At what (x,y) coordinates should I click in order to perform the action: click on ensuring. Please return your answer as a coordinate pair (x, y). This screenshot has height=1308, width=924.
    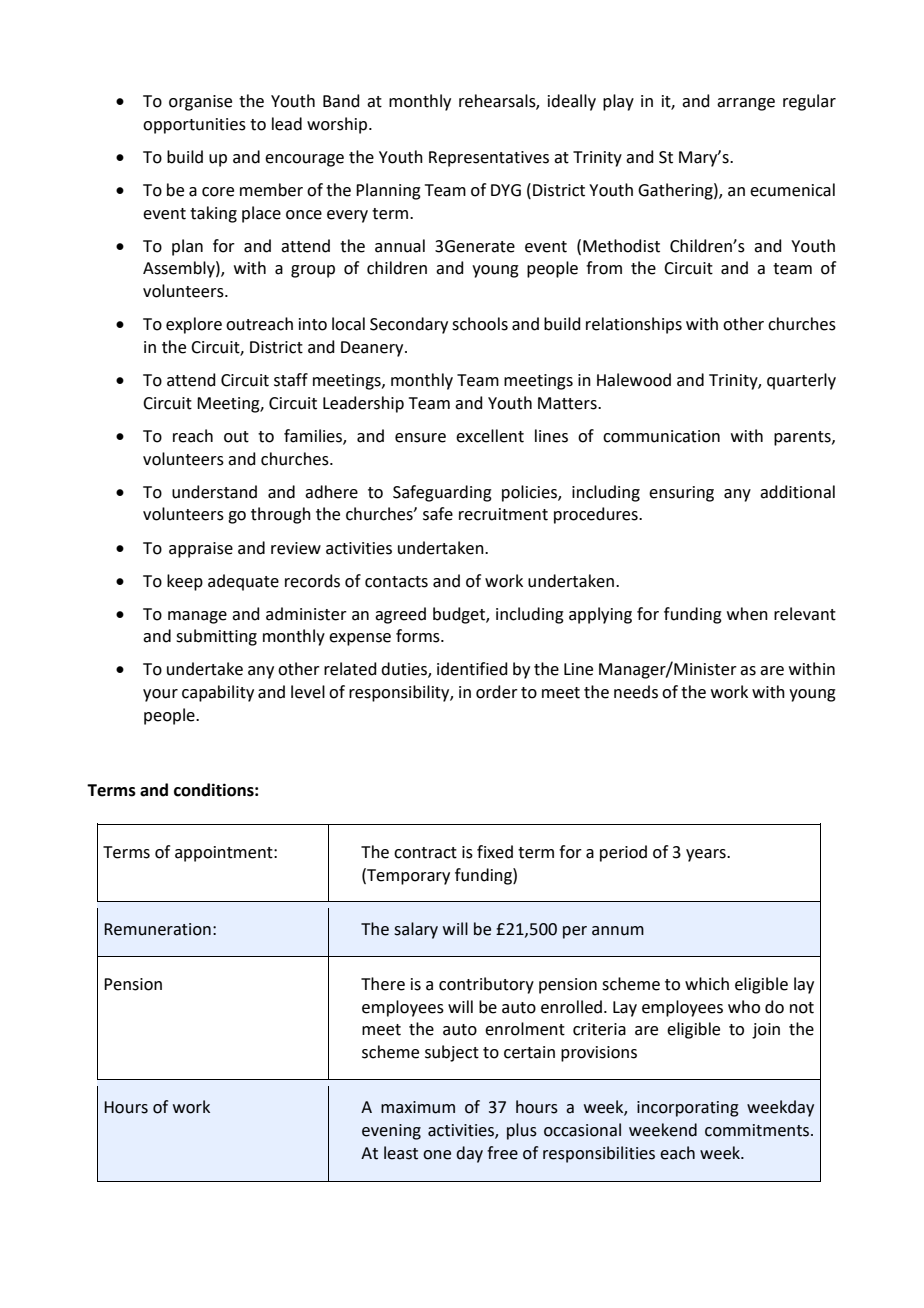
    Looking at the image, I should click on (681, 494).
